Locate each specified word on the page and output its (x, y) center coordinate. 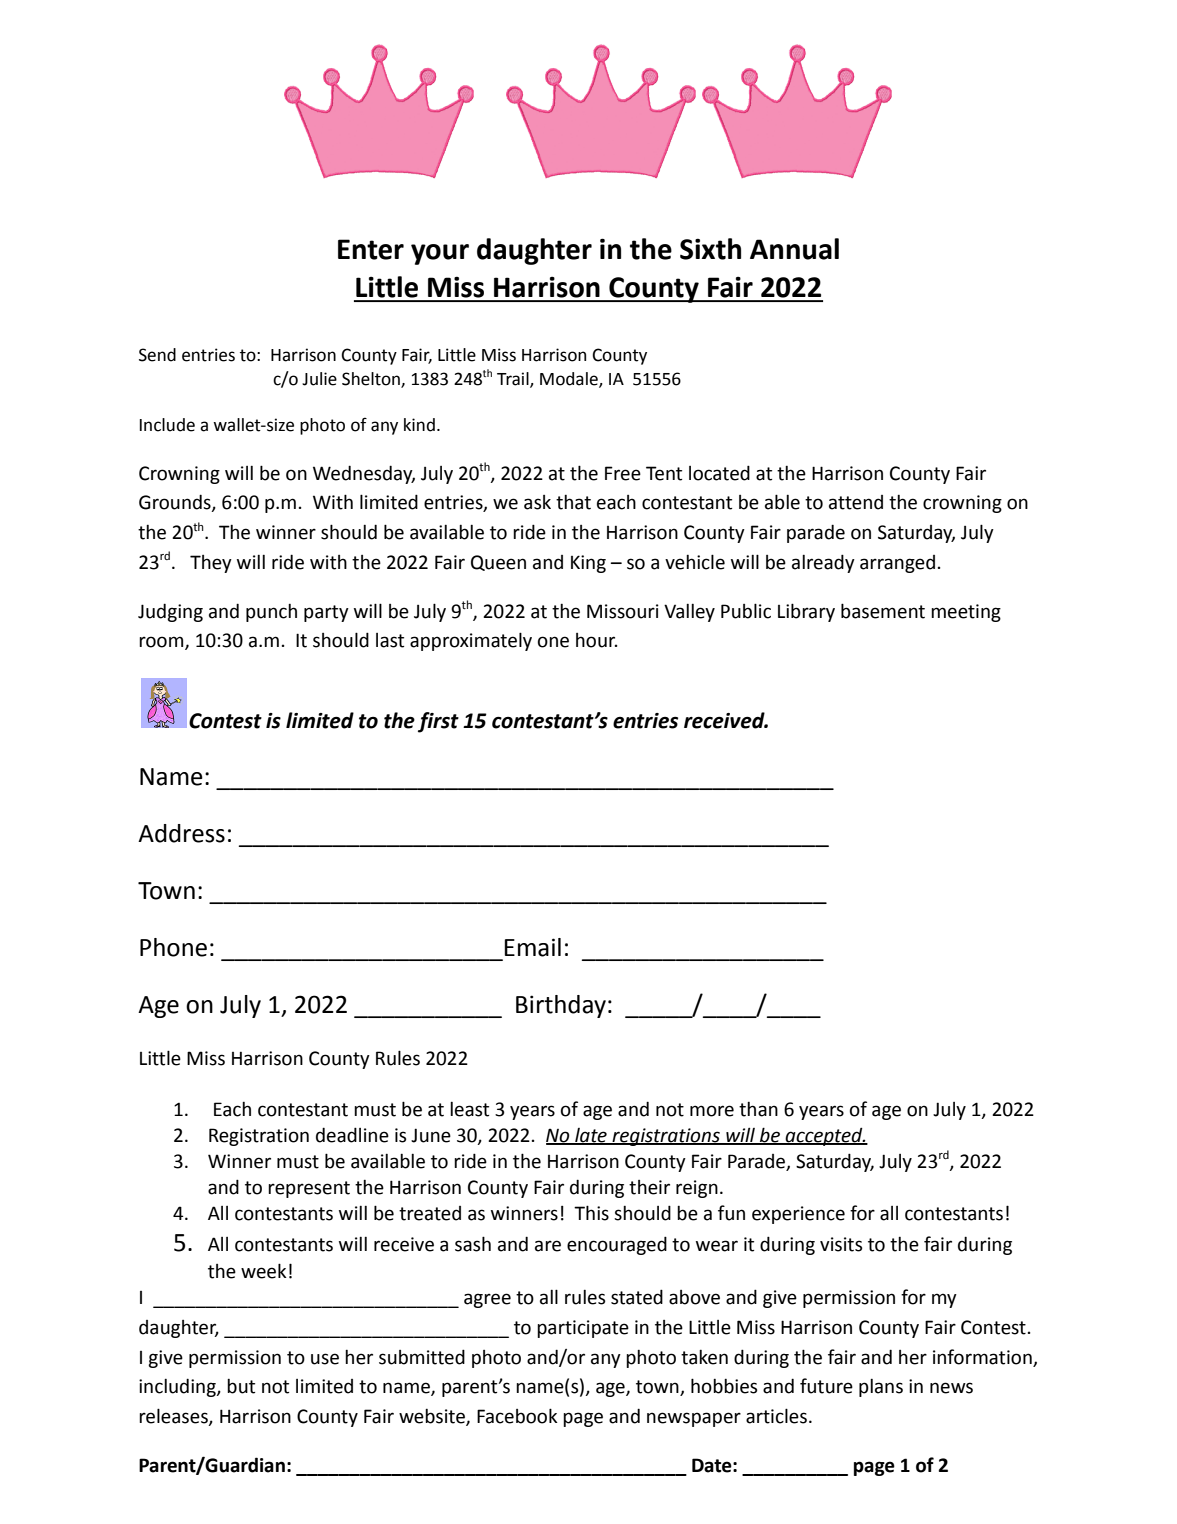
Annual (794, 249)
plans (881, 1388)
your (440, 254)
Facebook (517, 1416)
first (438, 722)
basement (883, 611)
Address (181, 833)
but (241, 1386)
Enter (371, 249)
